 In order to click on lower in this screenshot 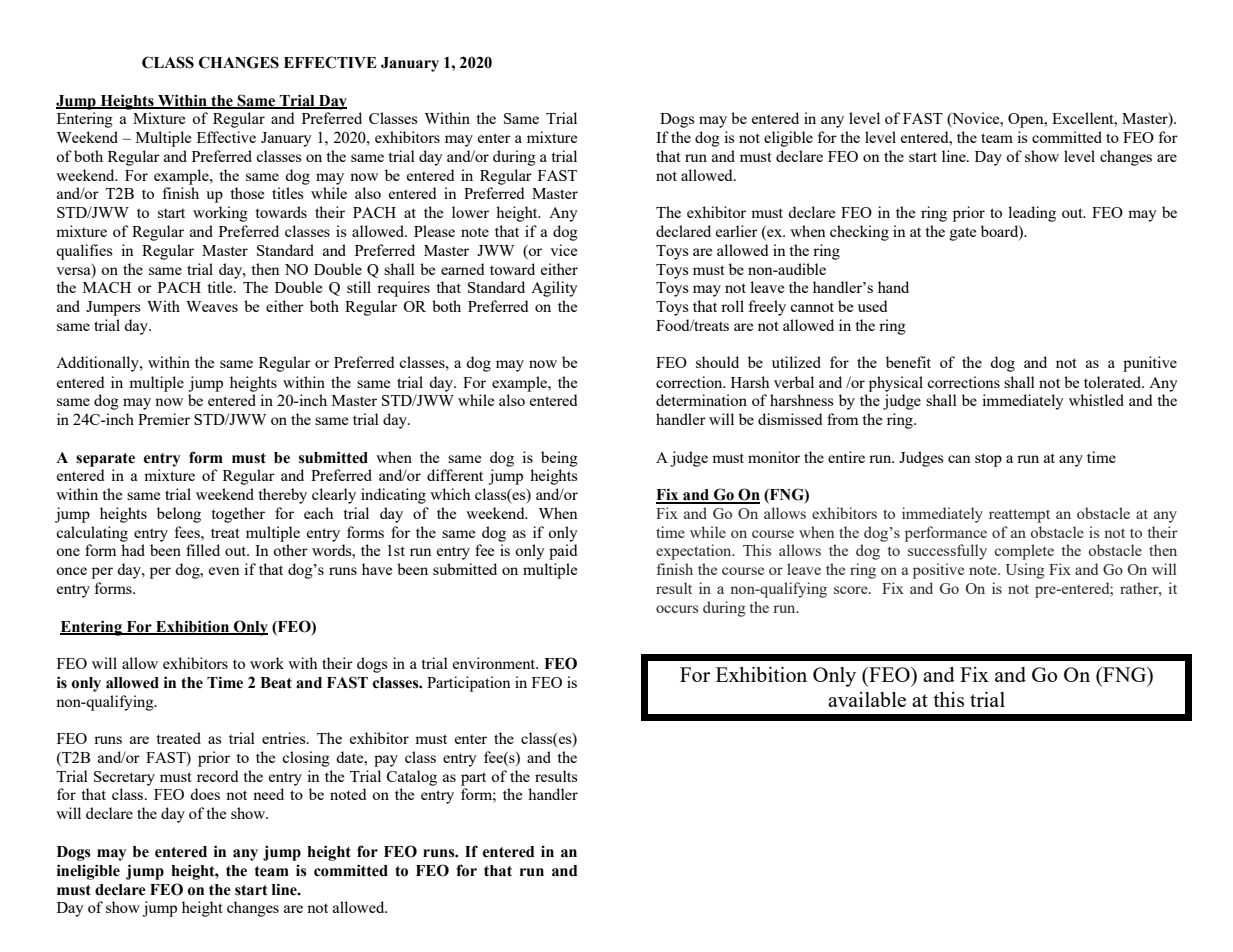, I will do `click(470, 212)`.
